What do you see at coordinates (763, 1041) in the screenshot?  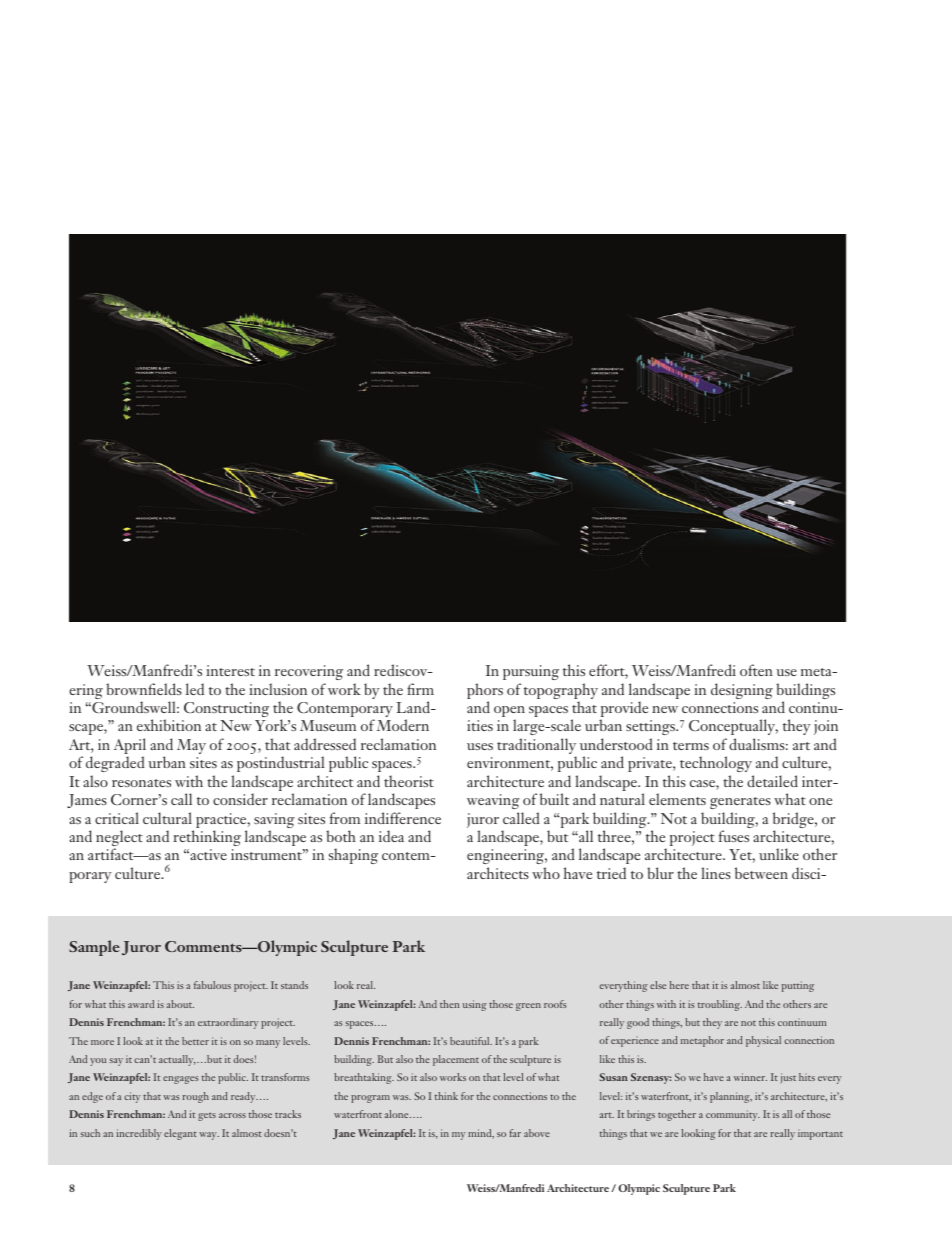 I see `physical` at bounding box center [763, 1041].
